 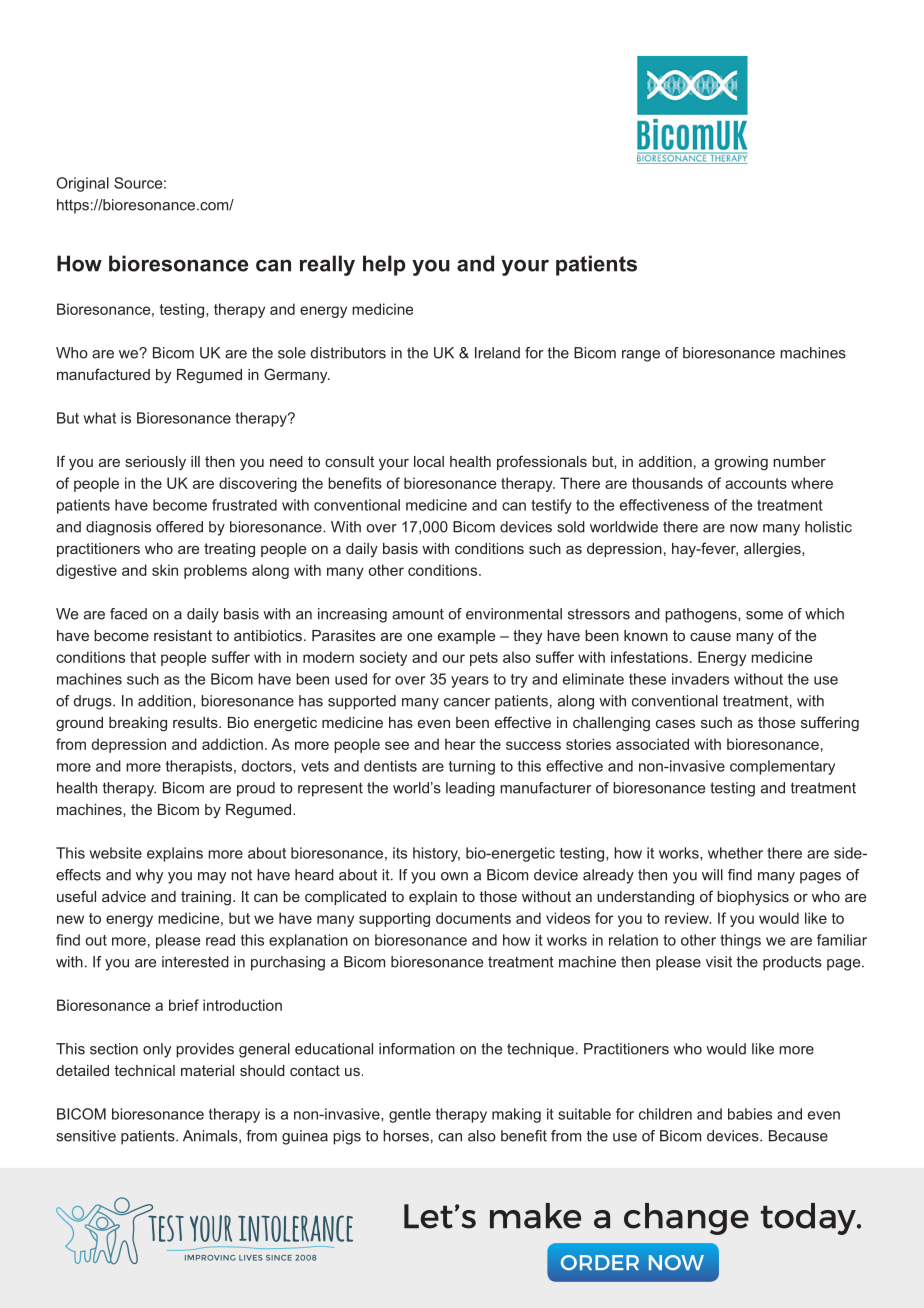 What do you see at coordinates (641, 356) in the screenshot?
I see `range` at bounding box center [641, 356].
